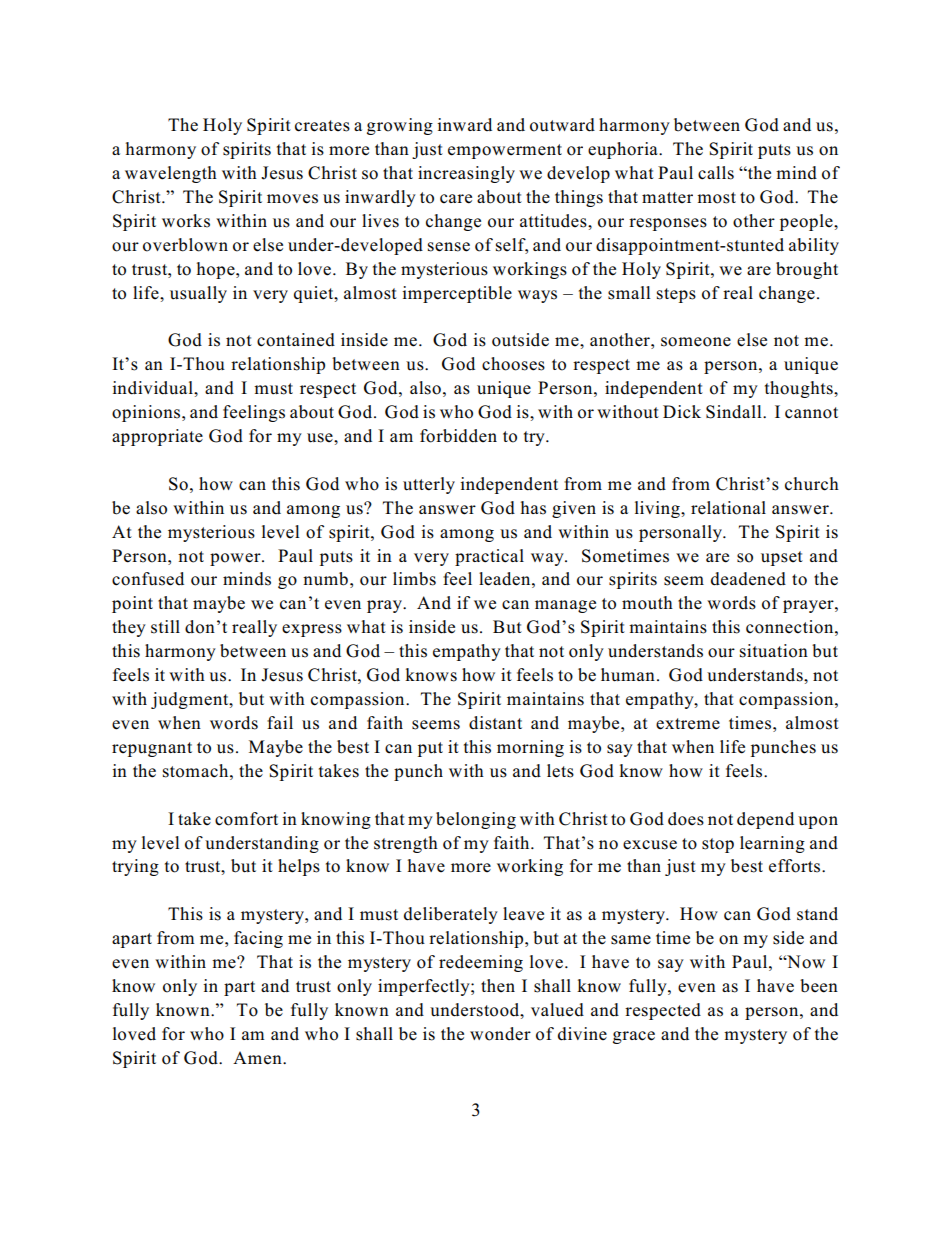 This document has width=952, height=1233. What do you see at coordinates (157, 437) in the document?
I see `appropriate` at bounding box center [157, 437].
